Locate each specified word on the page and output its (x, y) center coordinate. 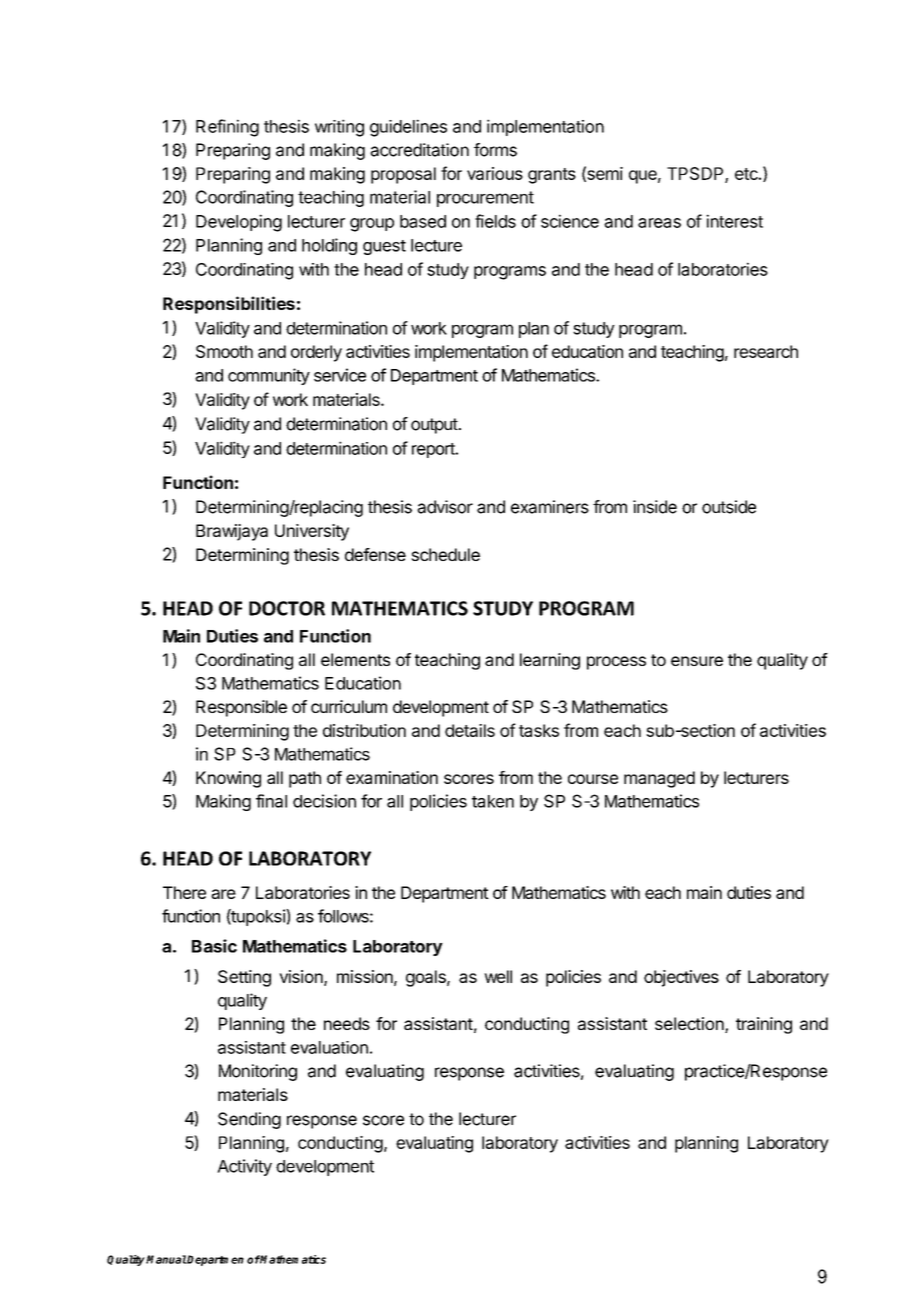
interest (734, 221)
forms (495, 150)
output (435, 426)
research (766, 351)
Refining (227, 128)
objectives (681, 978)
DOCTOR (287, 608)
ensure (697, 661)
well (498, 976)
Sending (249, 1120)
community (269, 376)
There (184, 892)
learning (550, 661)
